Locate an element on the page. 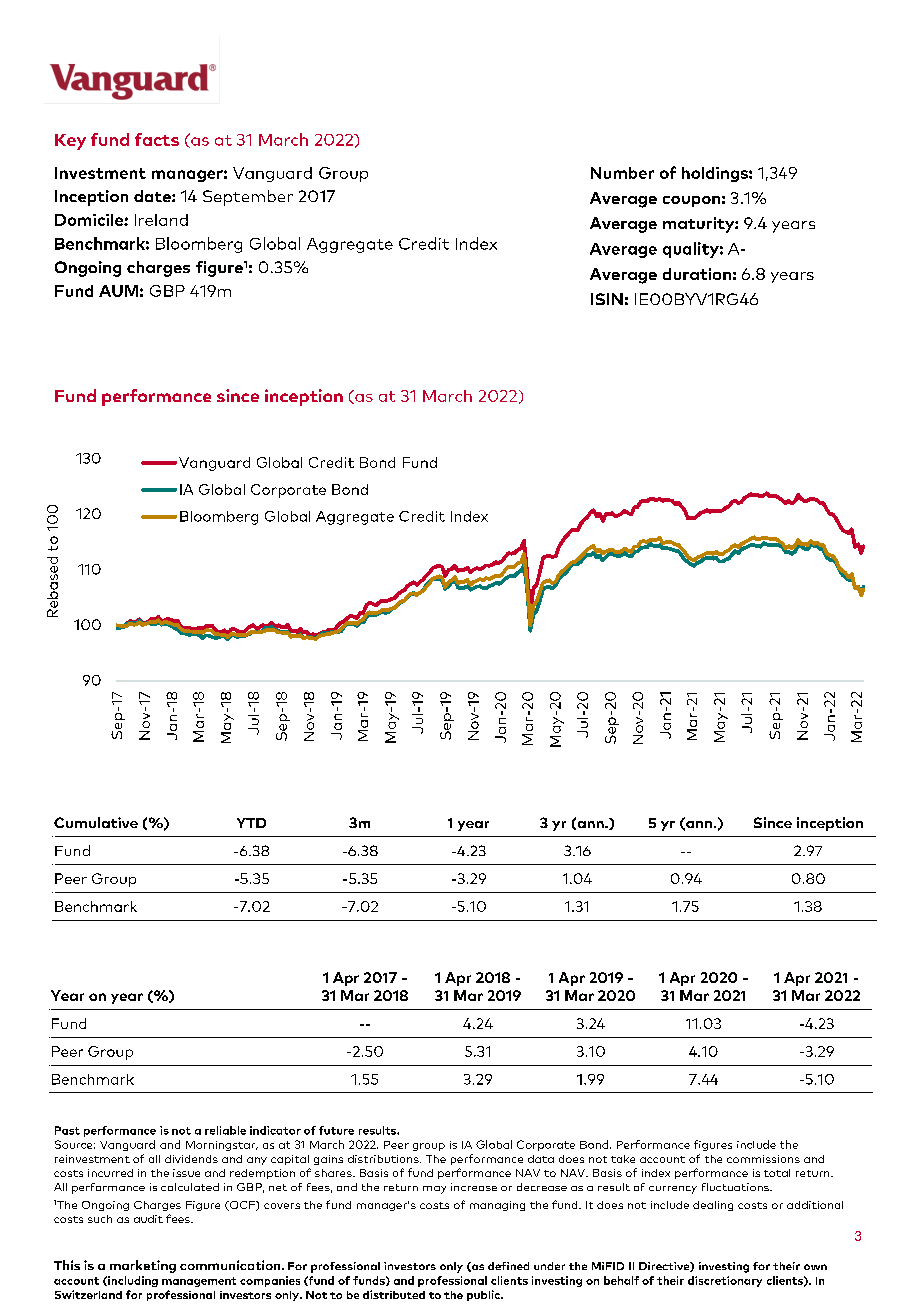 This document has width=911, height=1316. marketing is located at coordinates (143, 1266).
